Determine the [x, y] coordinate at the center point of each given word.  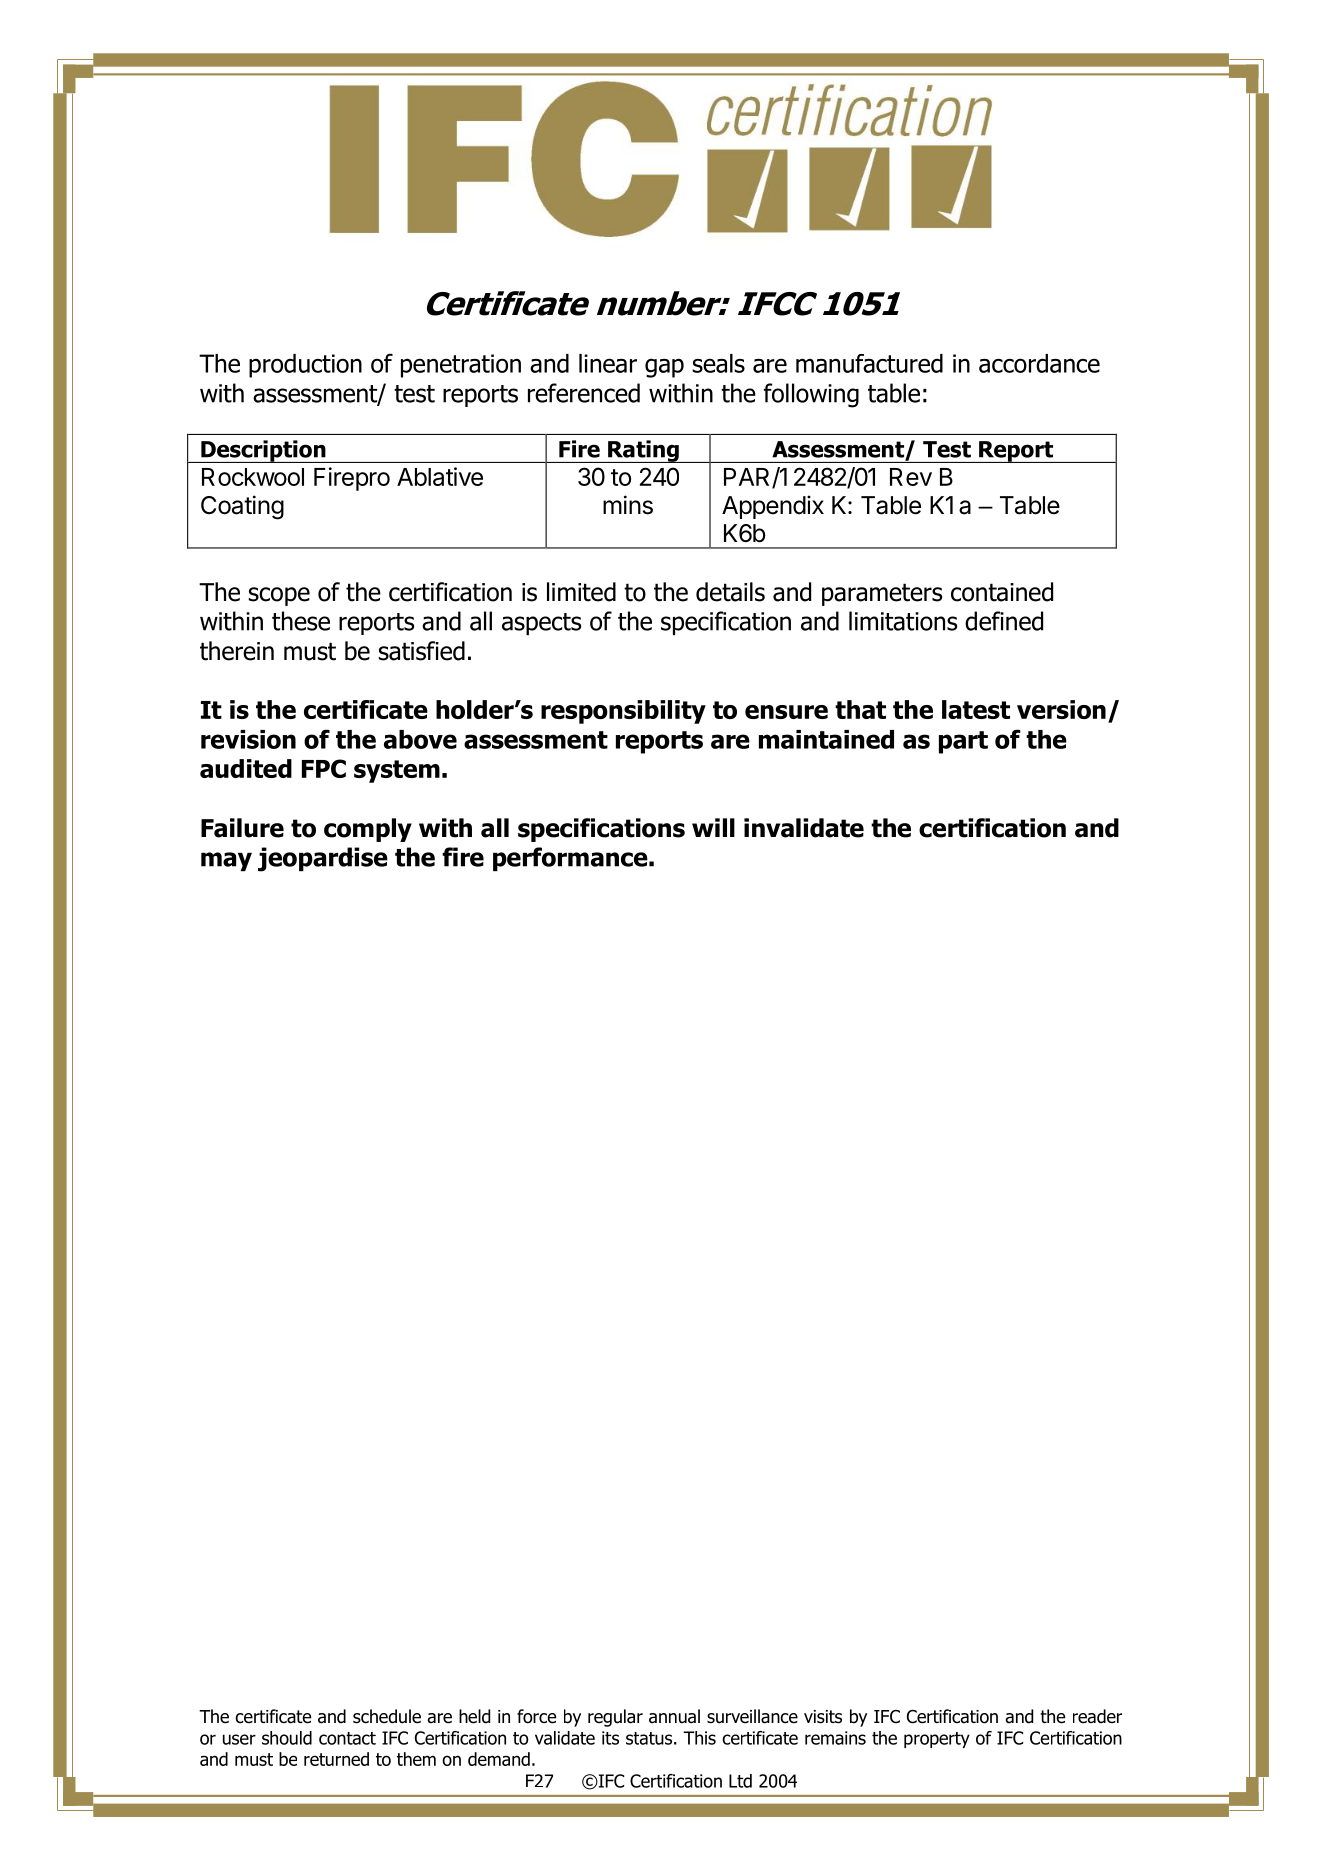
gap [664, 368]
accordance [1039, 363]
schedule [387, 1716]
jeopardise [323, 859]
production [305, 366]
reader [1097, 1716]
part [963, 742]
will [713, 827]
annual [674, 1716]
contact [347, 1738]
